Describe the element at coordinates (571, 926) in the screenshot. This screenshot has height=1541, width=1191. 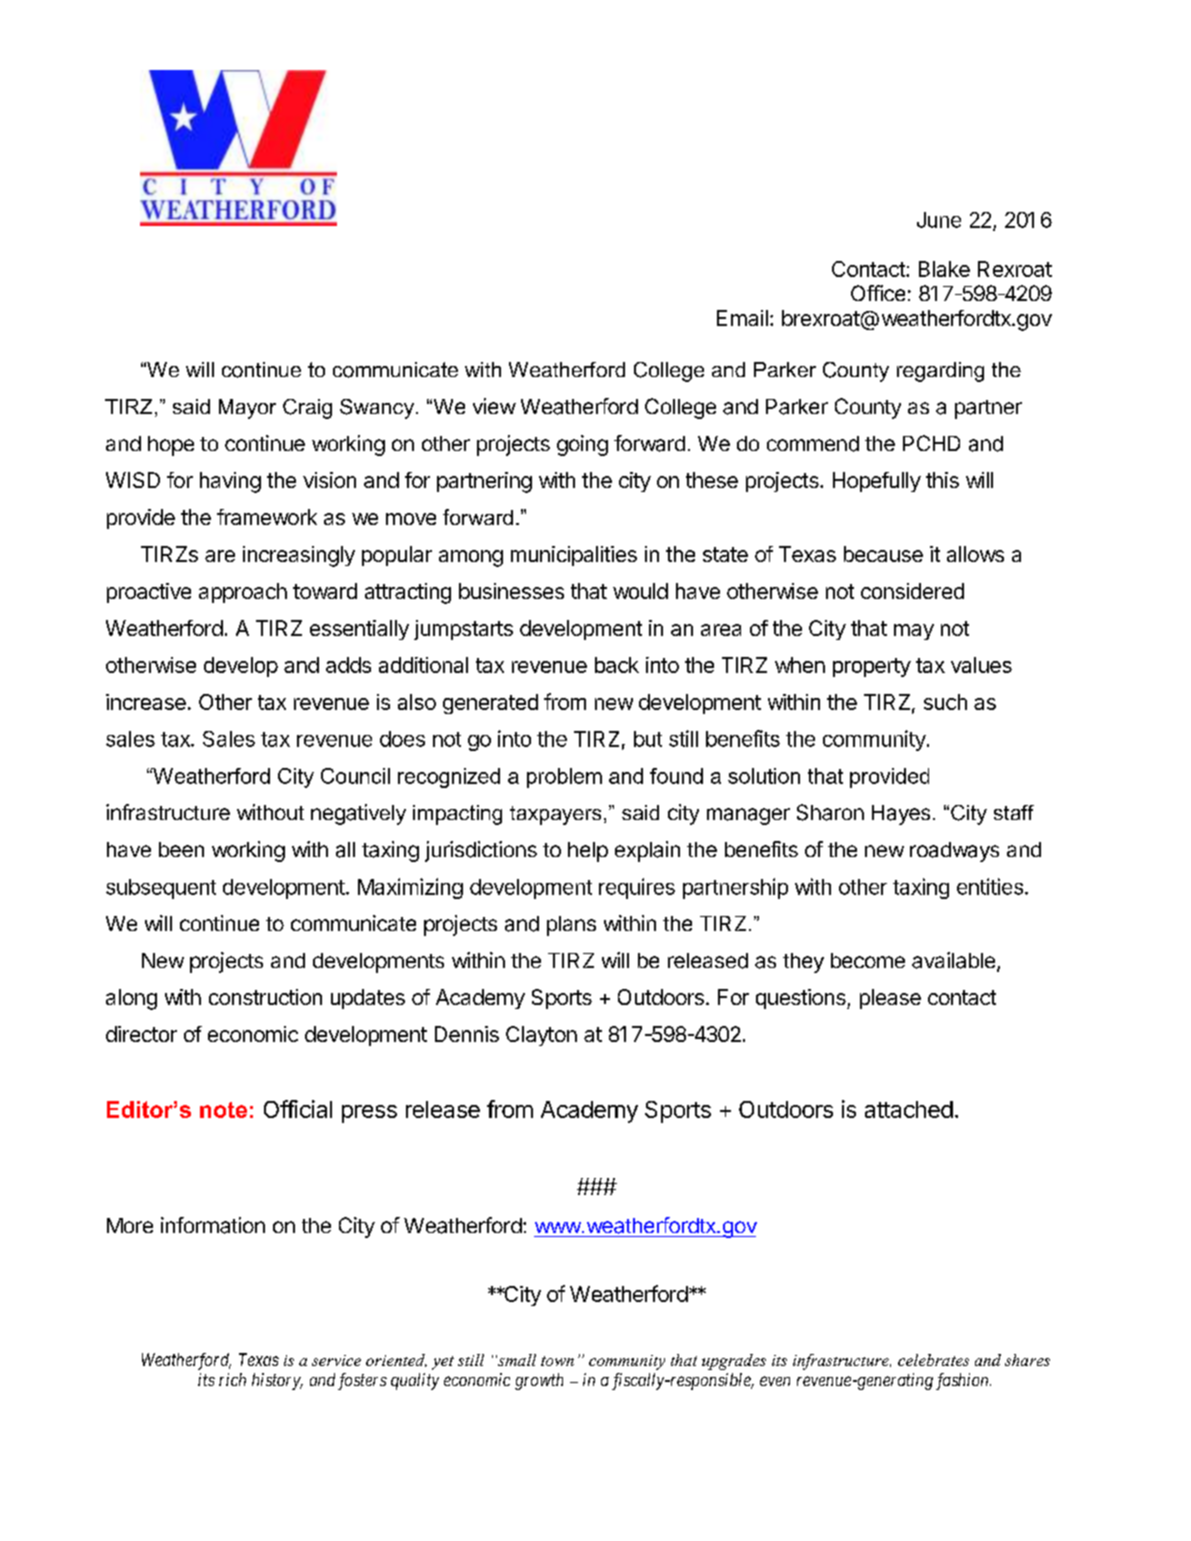
I see `plans` at that location.
